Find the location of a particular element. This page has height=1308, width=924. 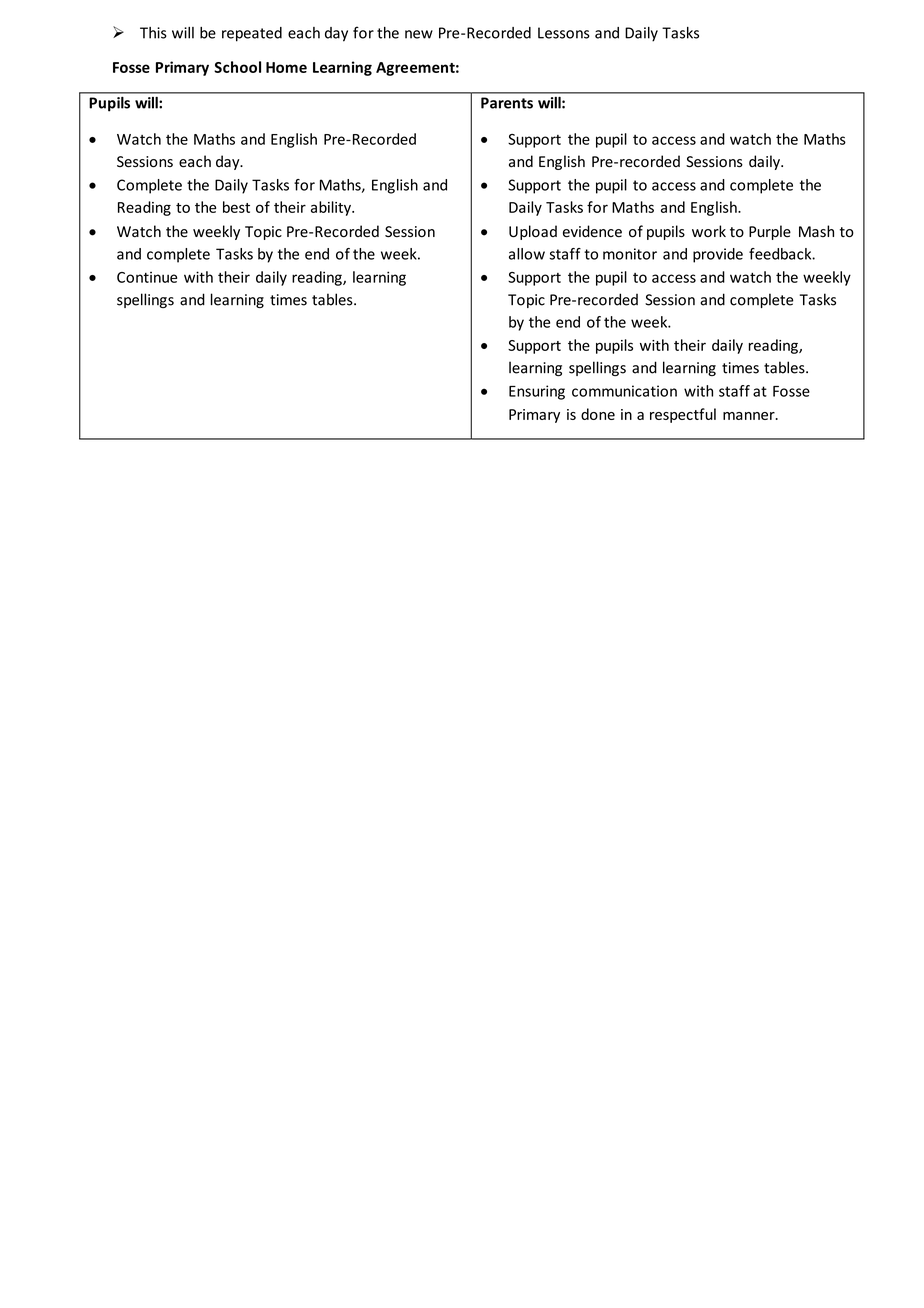

Lessons is located at coordinates (564, 33).
